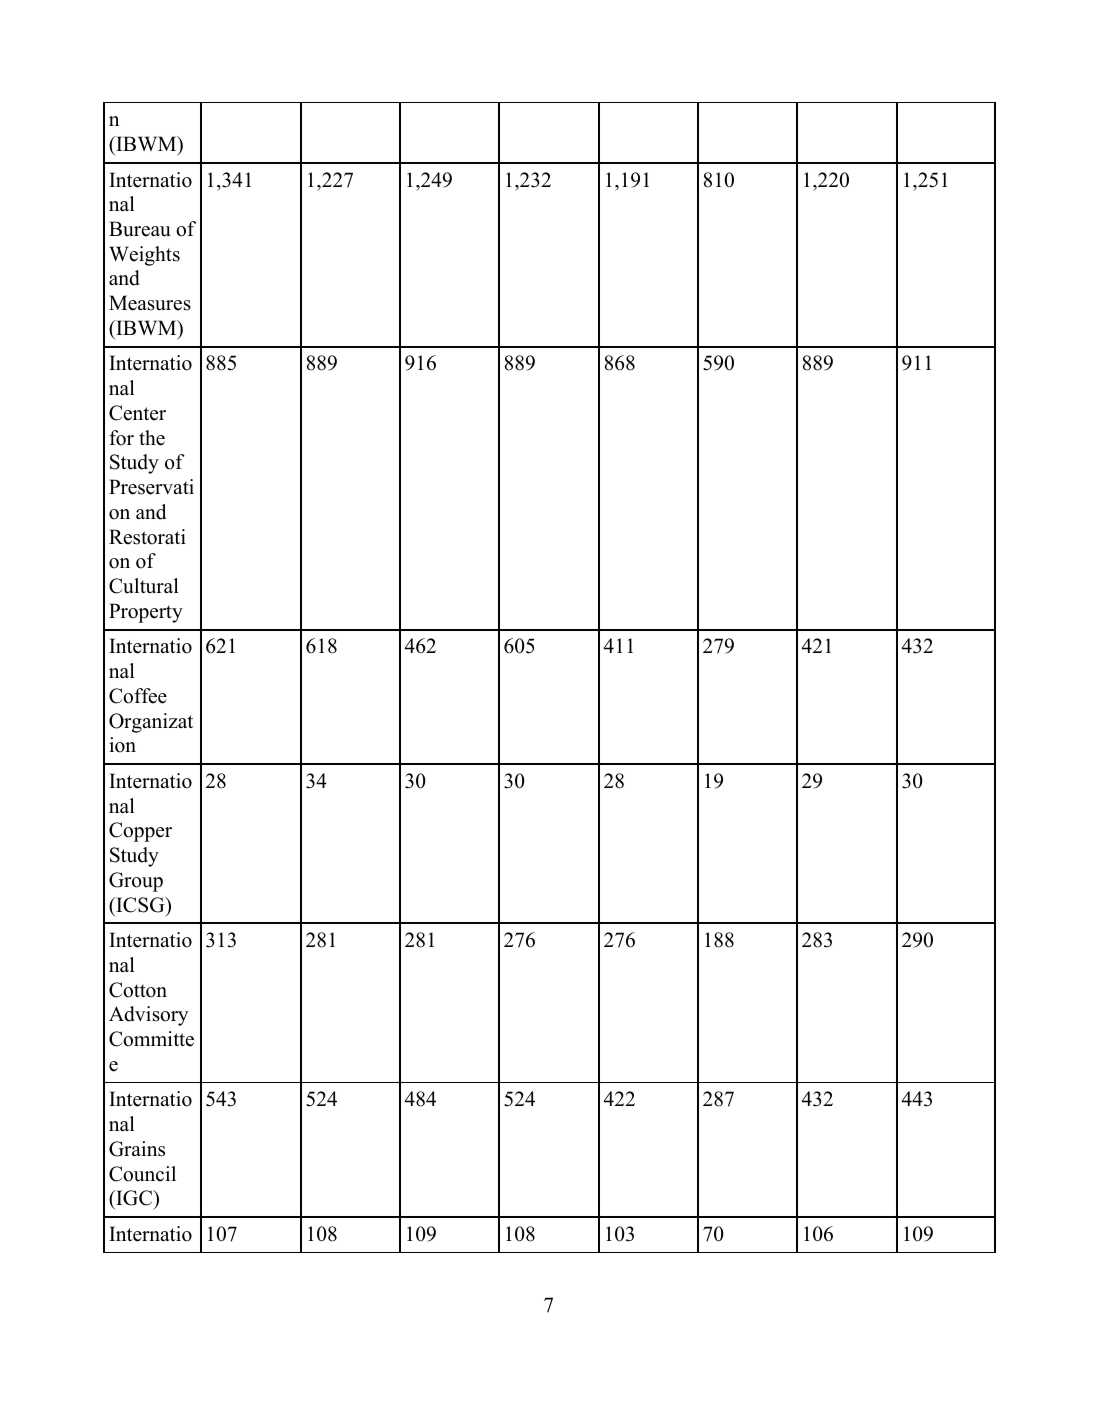  What do you see at coordinates (122, 745) in the image?
I see `ion` at bounding box center [122, 745].
